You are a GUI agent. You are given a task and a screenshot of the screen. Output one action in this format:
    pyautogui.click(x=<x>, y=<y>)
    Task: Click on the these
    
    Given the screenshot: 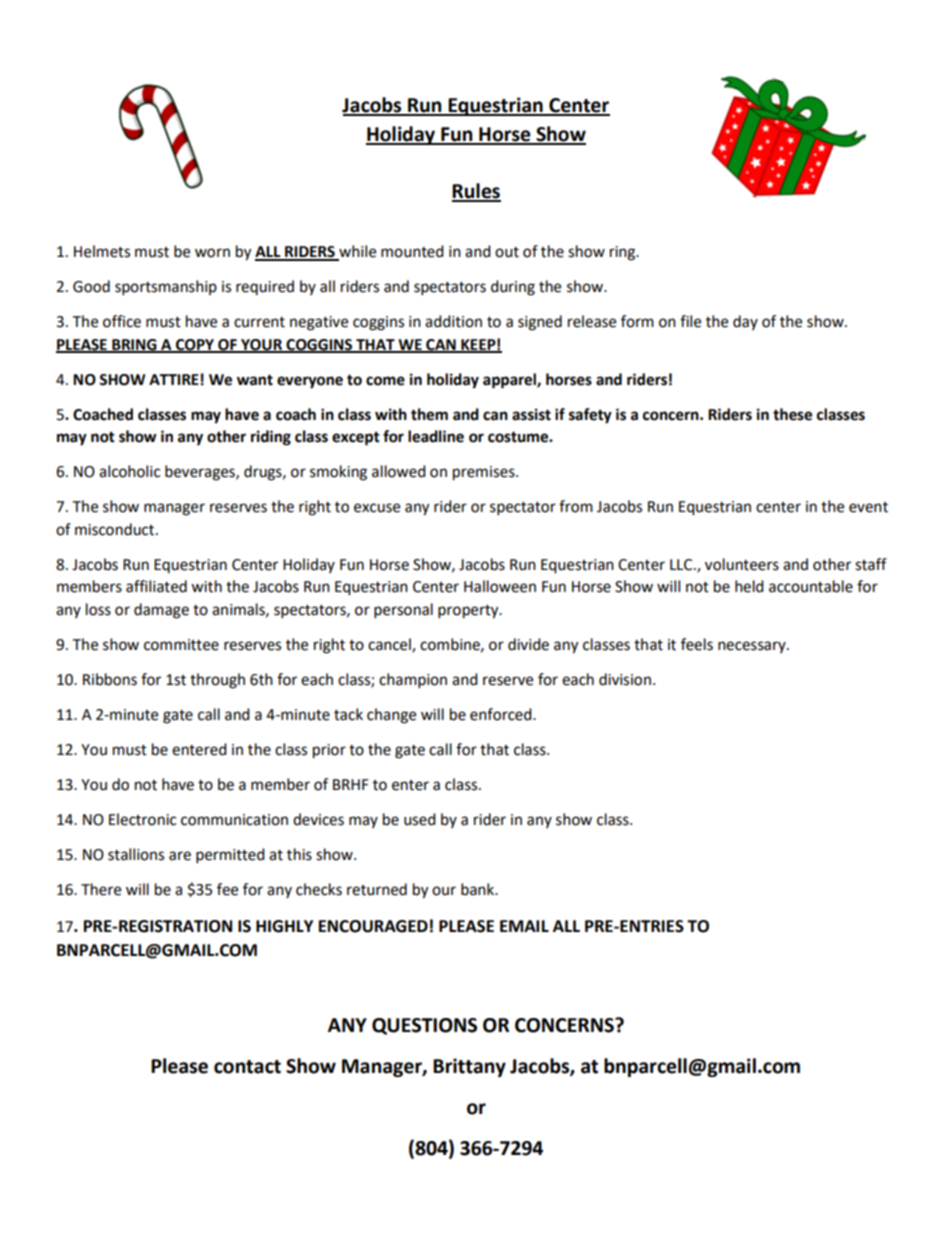 What is the action you would take?
    pyautogui.click(x=792, y=414)
